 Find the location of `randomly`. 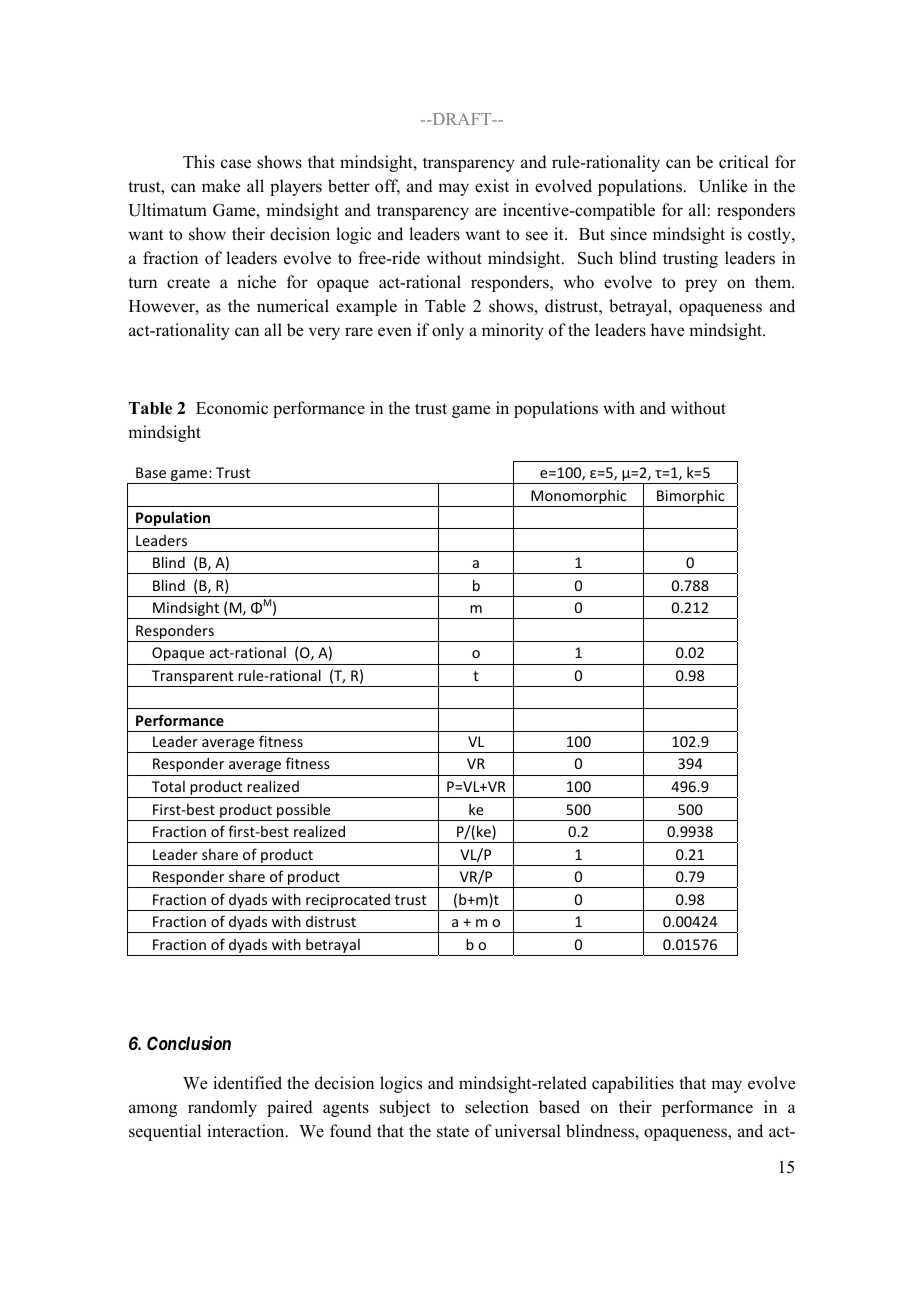

randomly is located at coordinates (222, 1108).
